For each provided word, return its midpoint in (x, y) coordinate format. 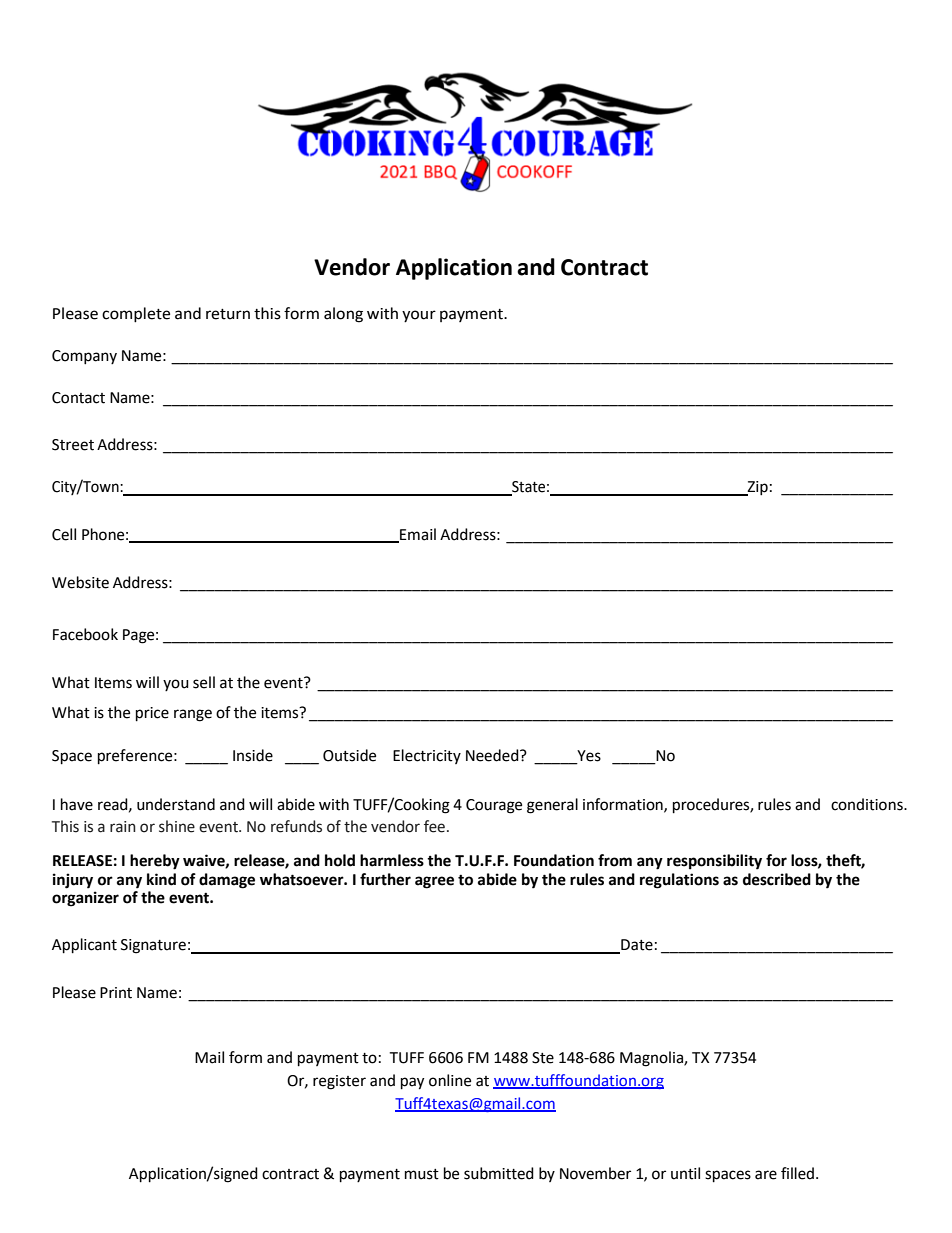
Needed (493, 755)
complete (136, 315)
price (152, 714)
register (339, 1082)
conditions (868, 804)
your (419, 316)
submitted (499, 1173)
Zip (757, 488)
